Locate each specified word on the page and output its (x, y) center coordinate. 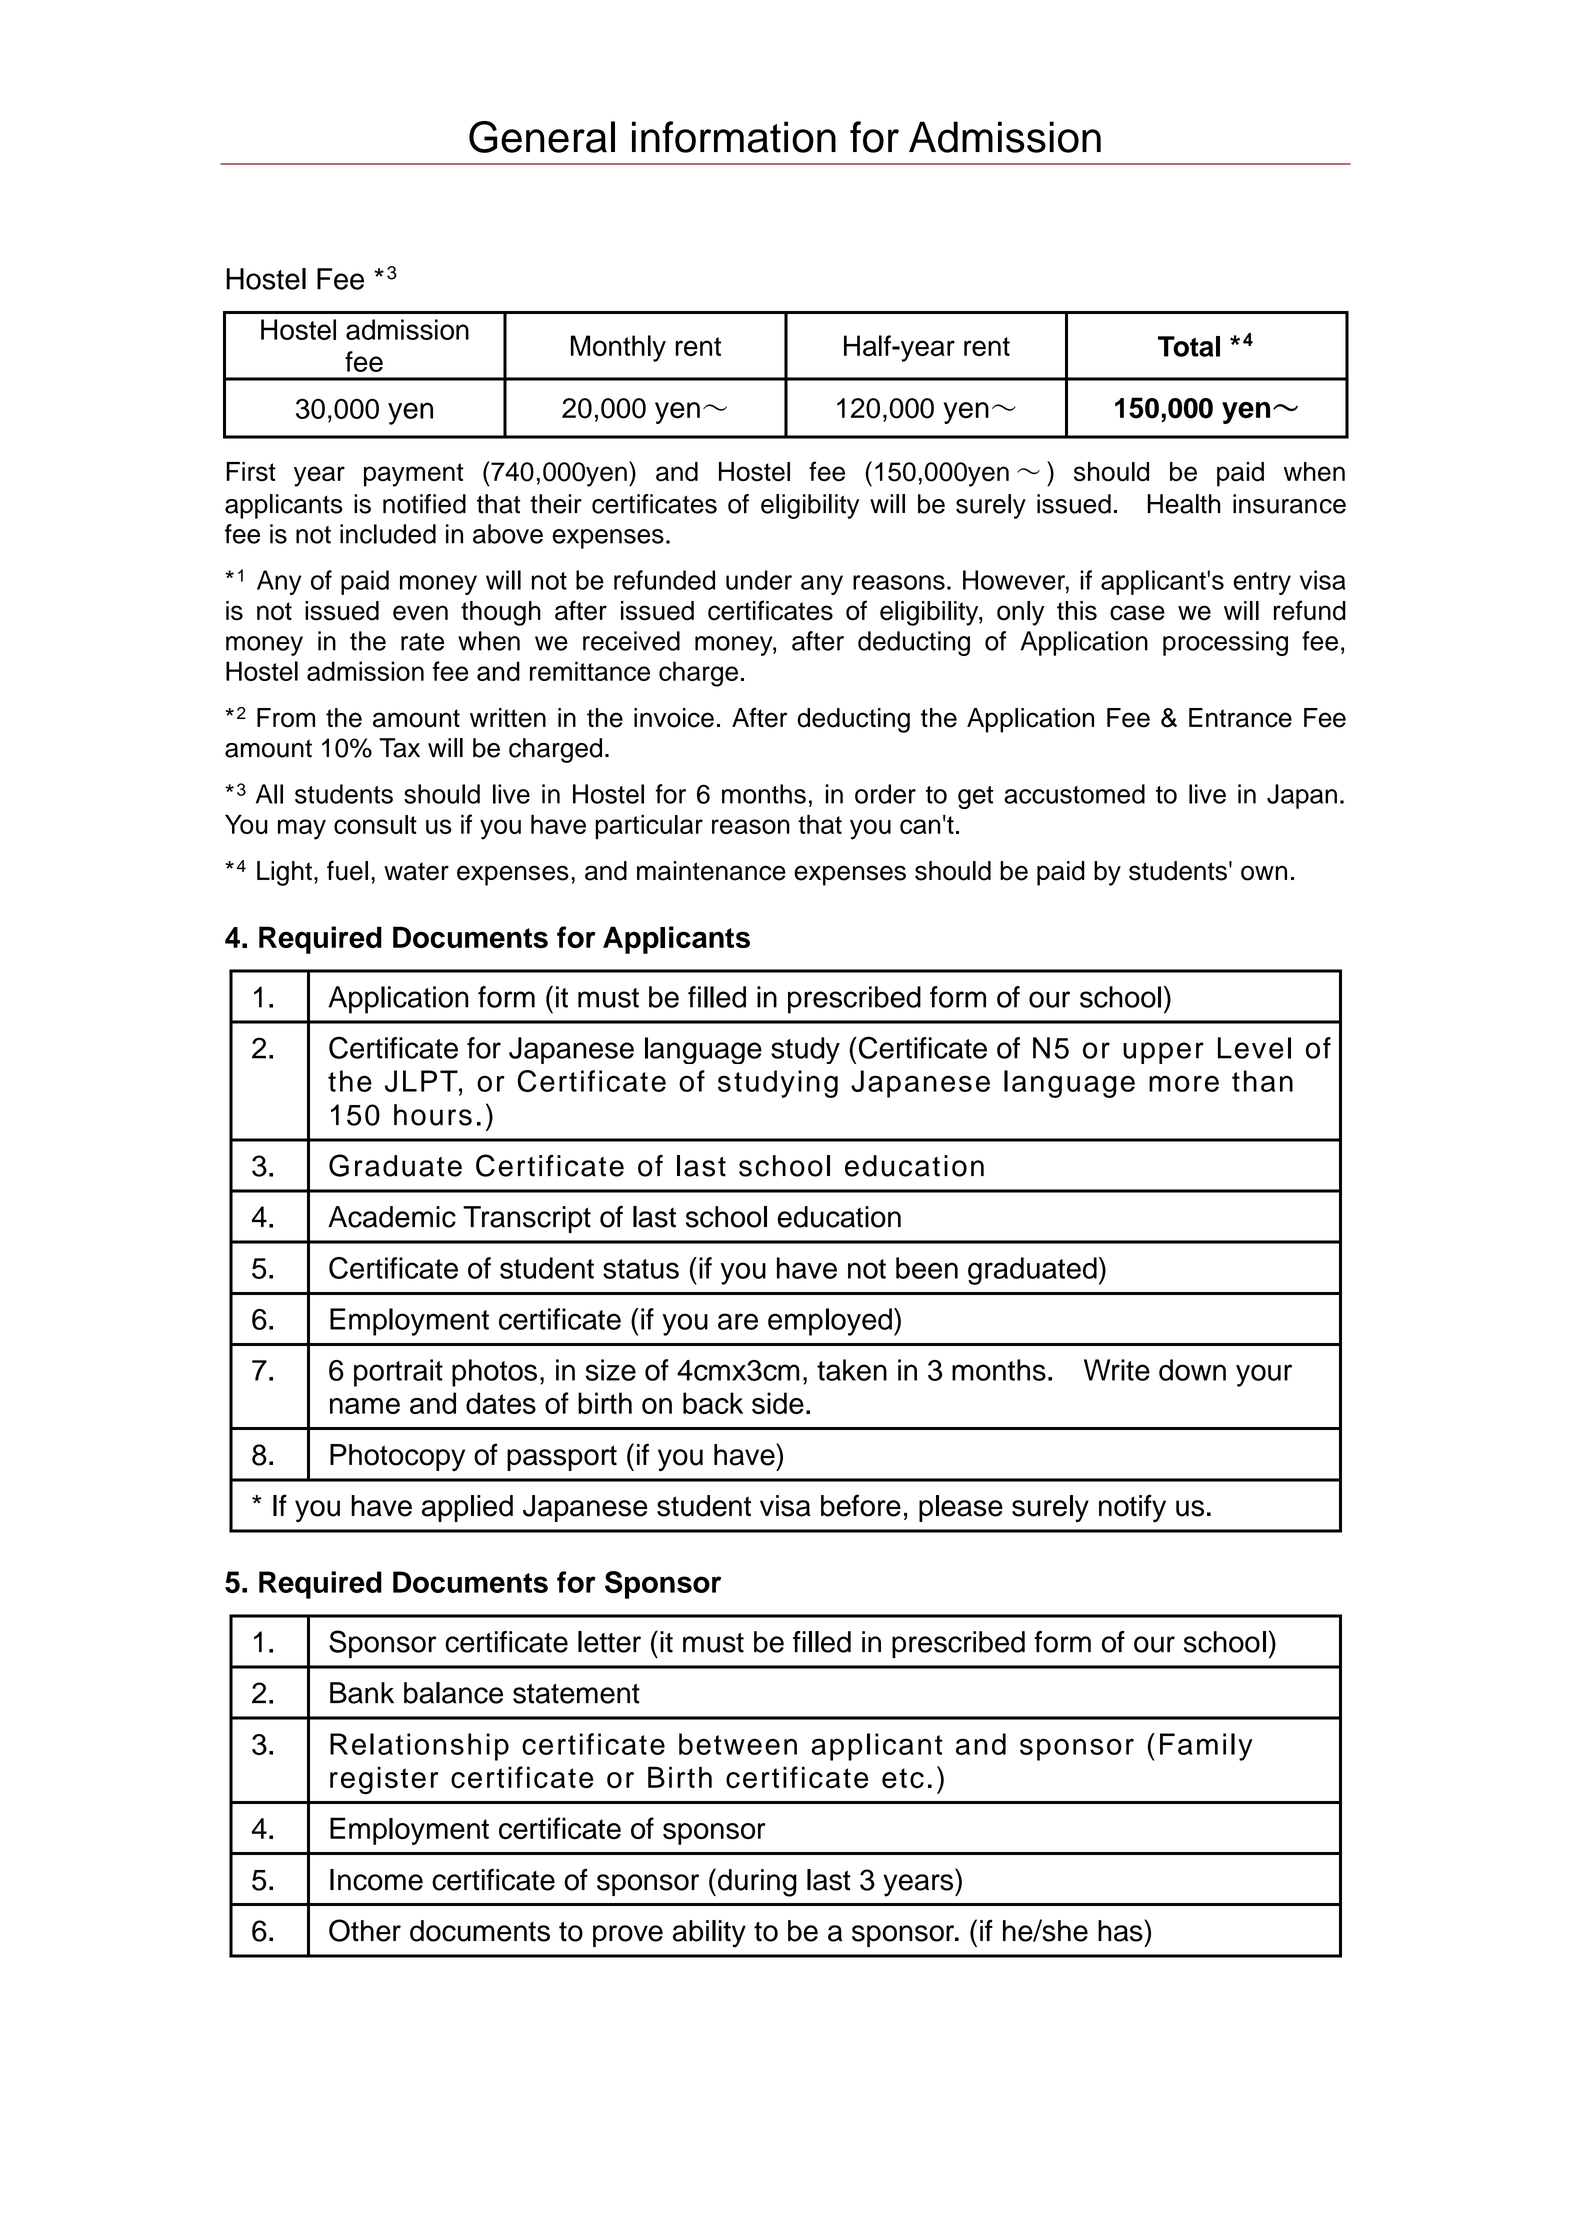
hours (433, 1115)
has (1121, 1930)
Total (1189, 346)
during (757, 1883)
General (542, 137)
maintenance (711, 871)
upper (1163, 1053)
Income (376, 1880)
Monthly (618, 348)
